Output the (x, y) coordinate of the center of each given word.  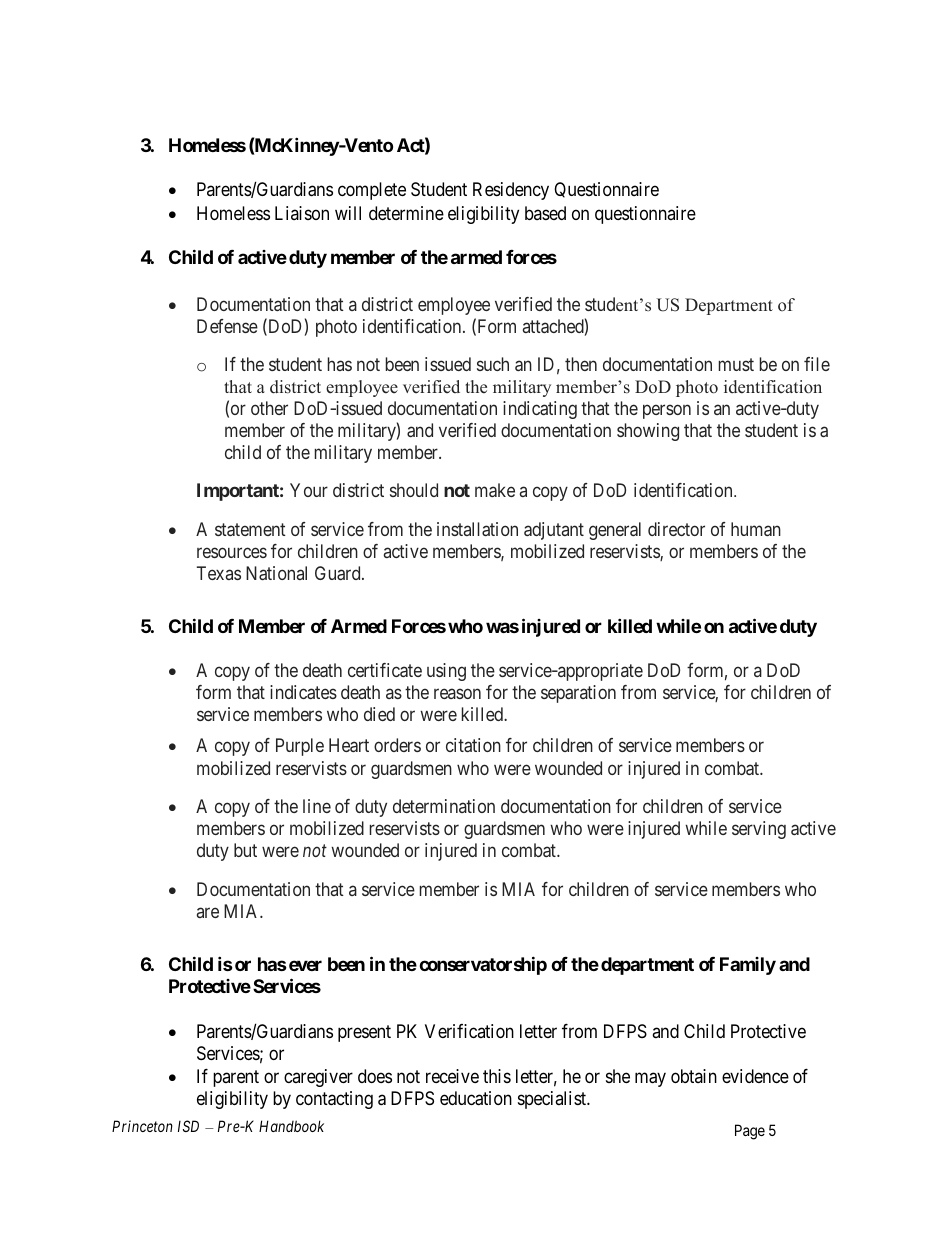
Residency (511, 191)
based (545, 213)
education (476, 1098)
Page (750, 1132)
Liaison (302, 213)
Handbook (291, 1126)
